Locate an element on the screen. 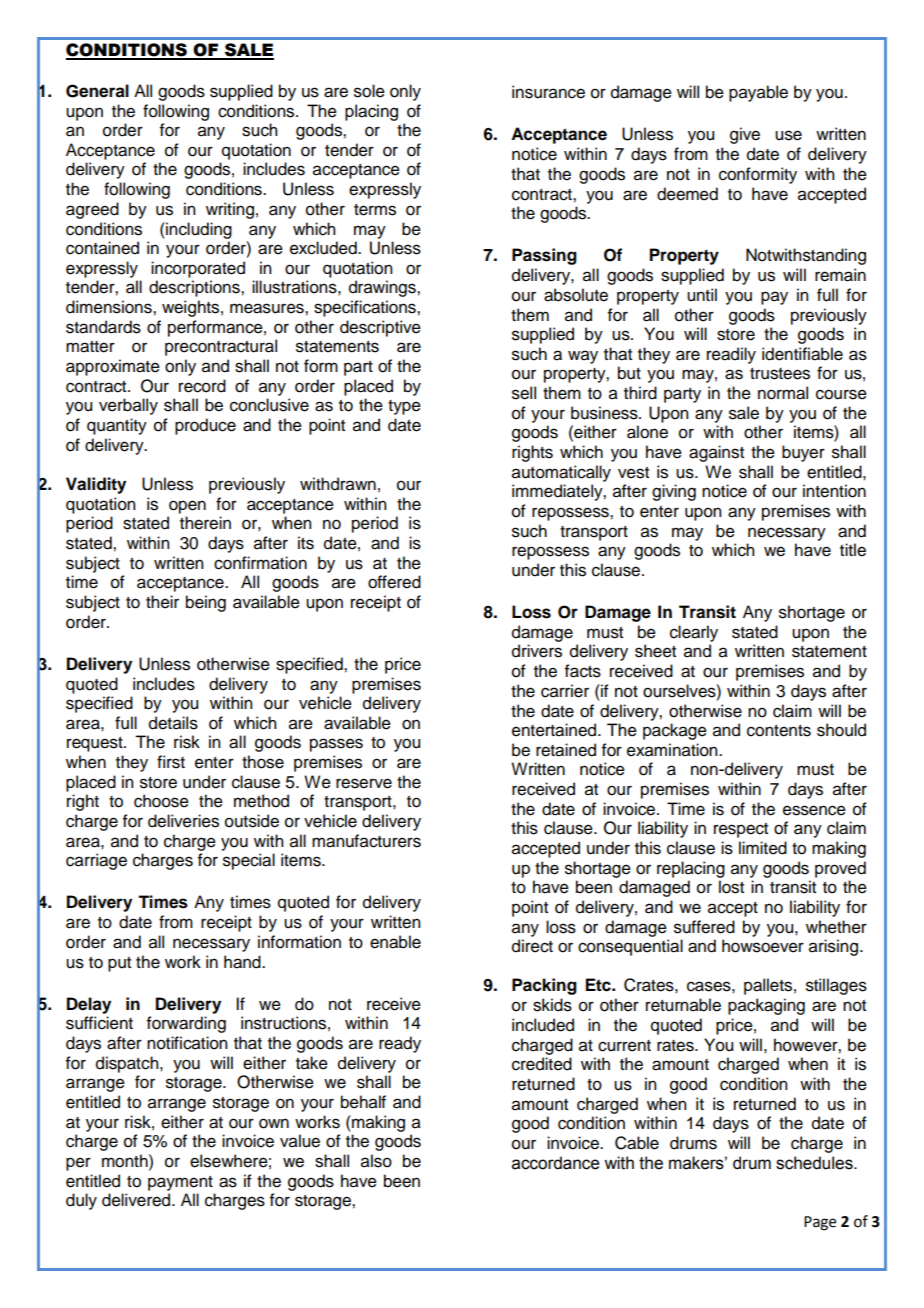 This screenshot has width=924, height=1308. deliveries is located at coordinates (183, 821).
